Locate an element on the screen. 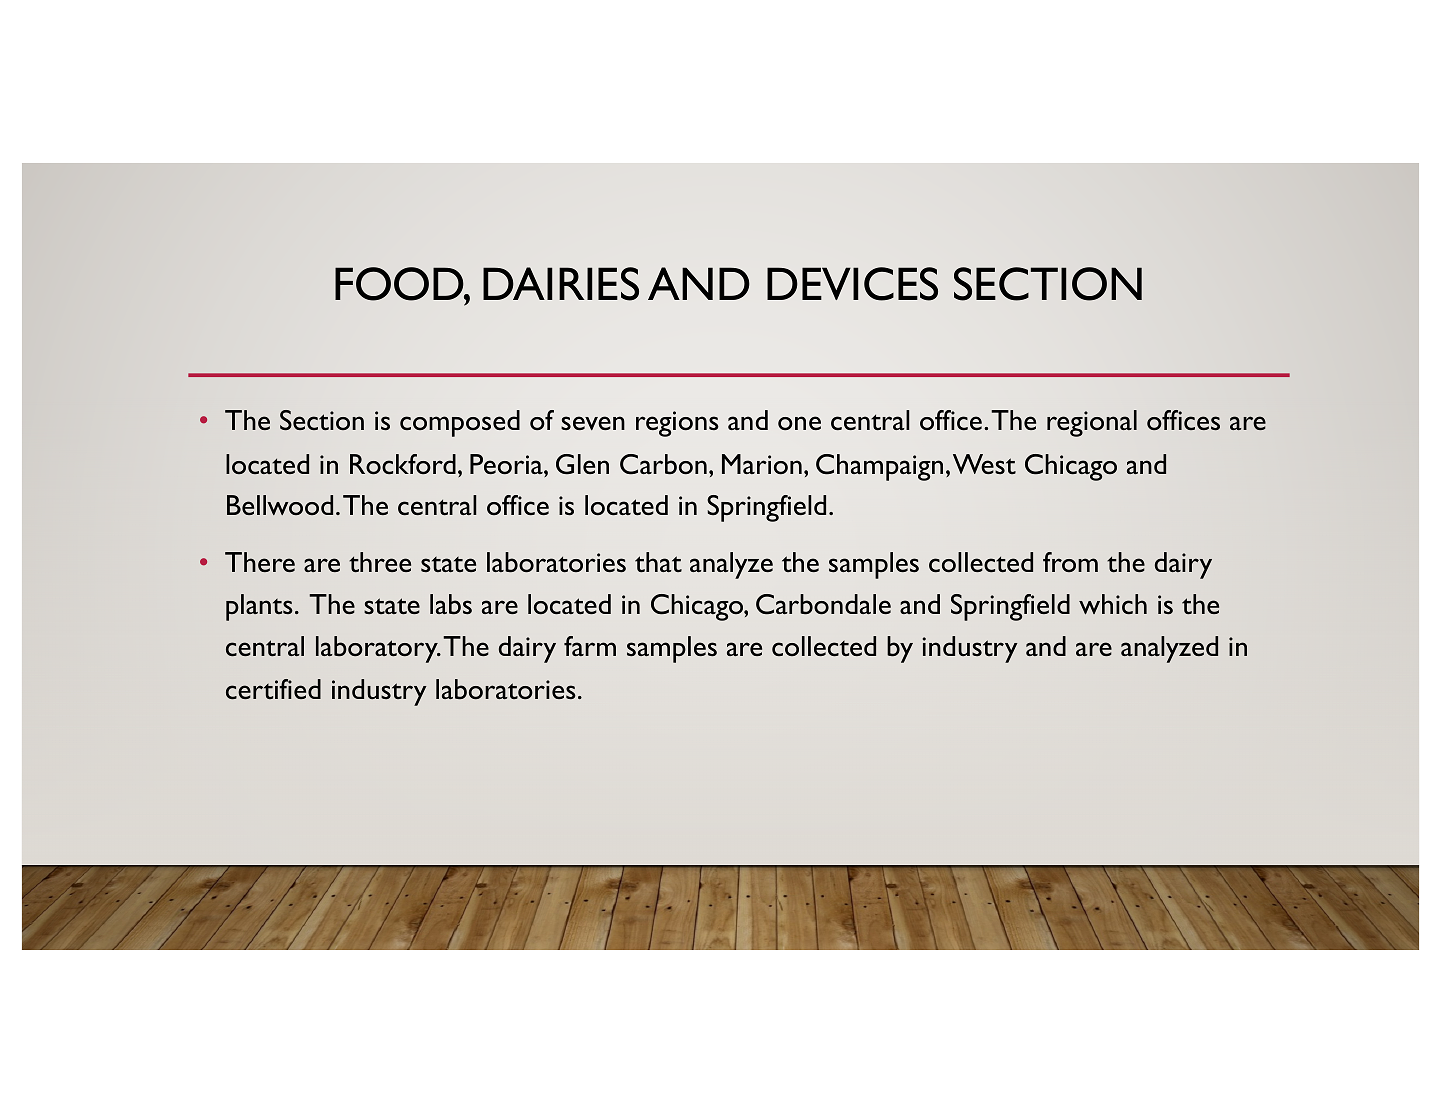  certified is located at coordinates (273, 689).
